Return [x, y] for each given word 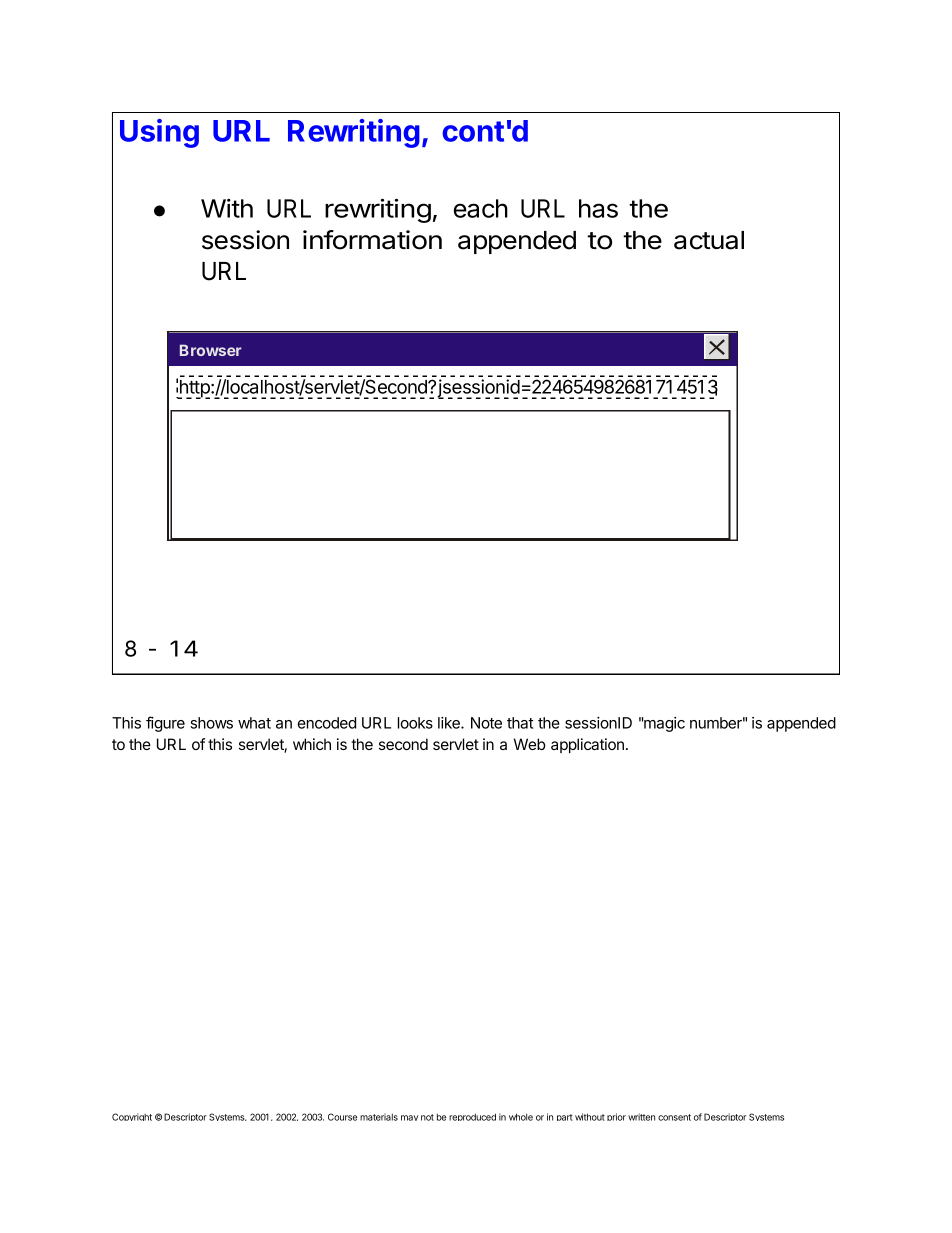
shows [211, 723]
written [641, 1117]
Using [159, 133]
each [481, 208]
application [587, 745]
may [409, 1118]
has [598, 208]
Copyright [132, 1117]
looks [415, 723]
